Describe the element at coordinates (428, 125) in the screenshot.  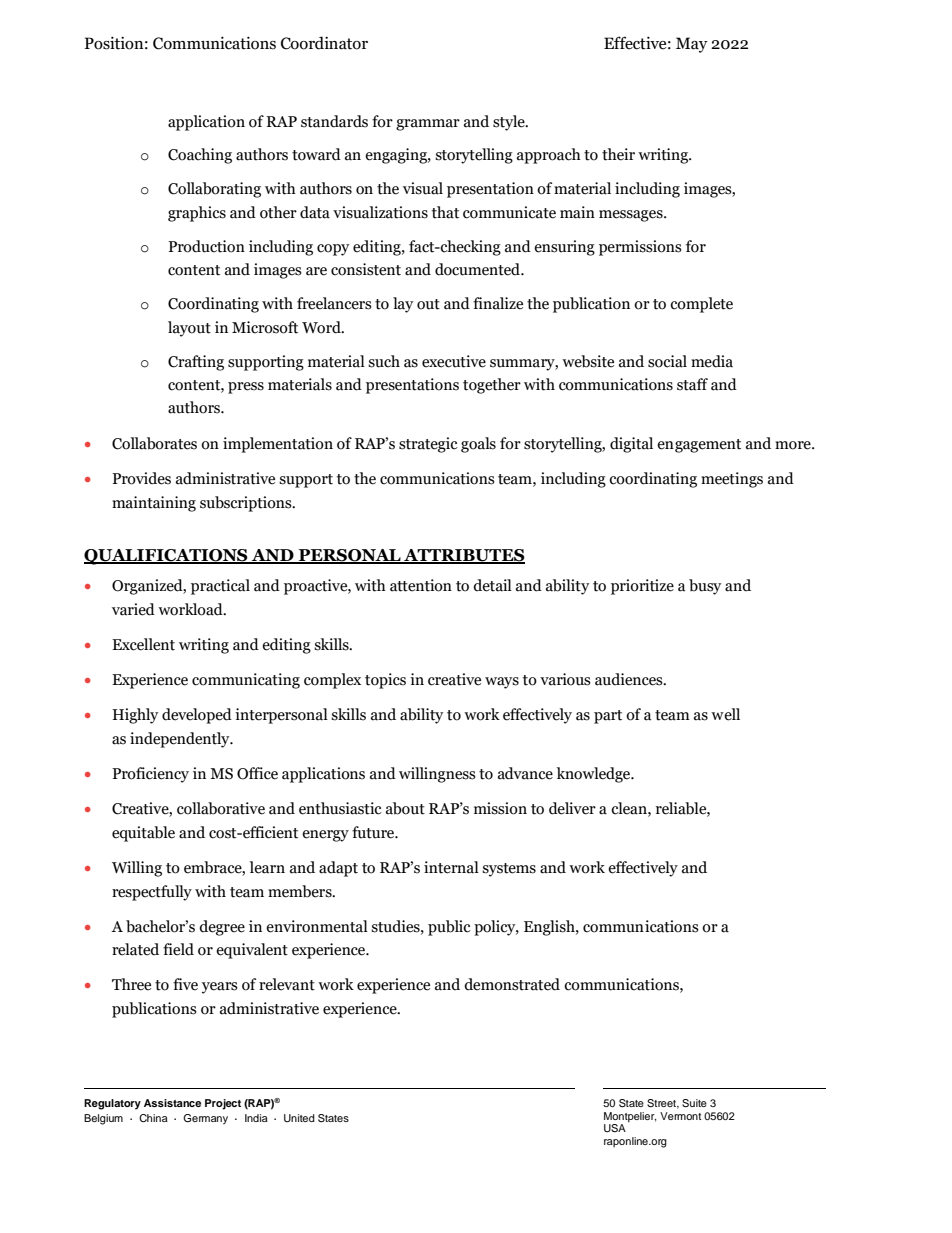
I see `grammar` at that location.
